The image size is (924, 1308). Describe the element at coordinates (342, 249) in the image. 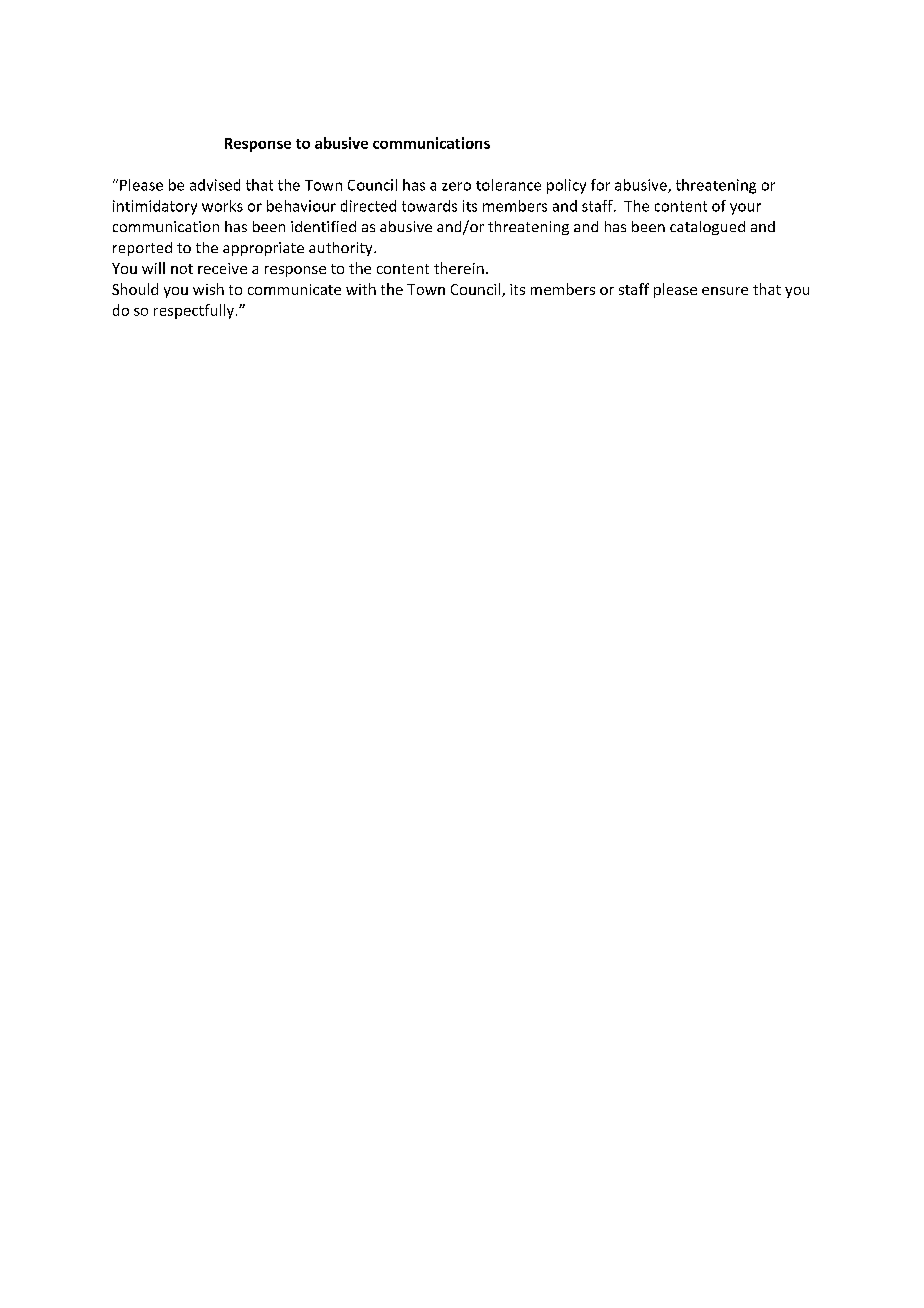

I see `authority` at that location.
